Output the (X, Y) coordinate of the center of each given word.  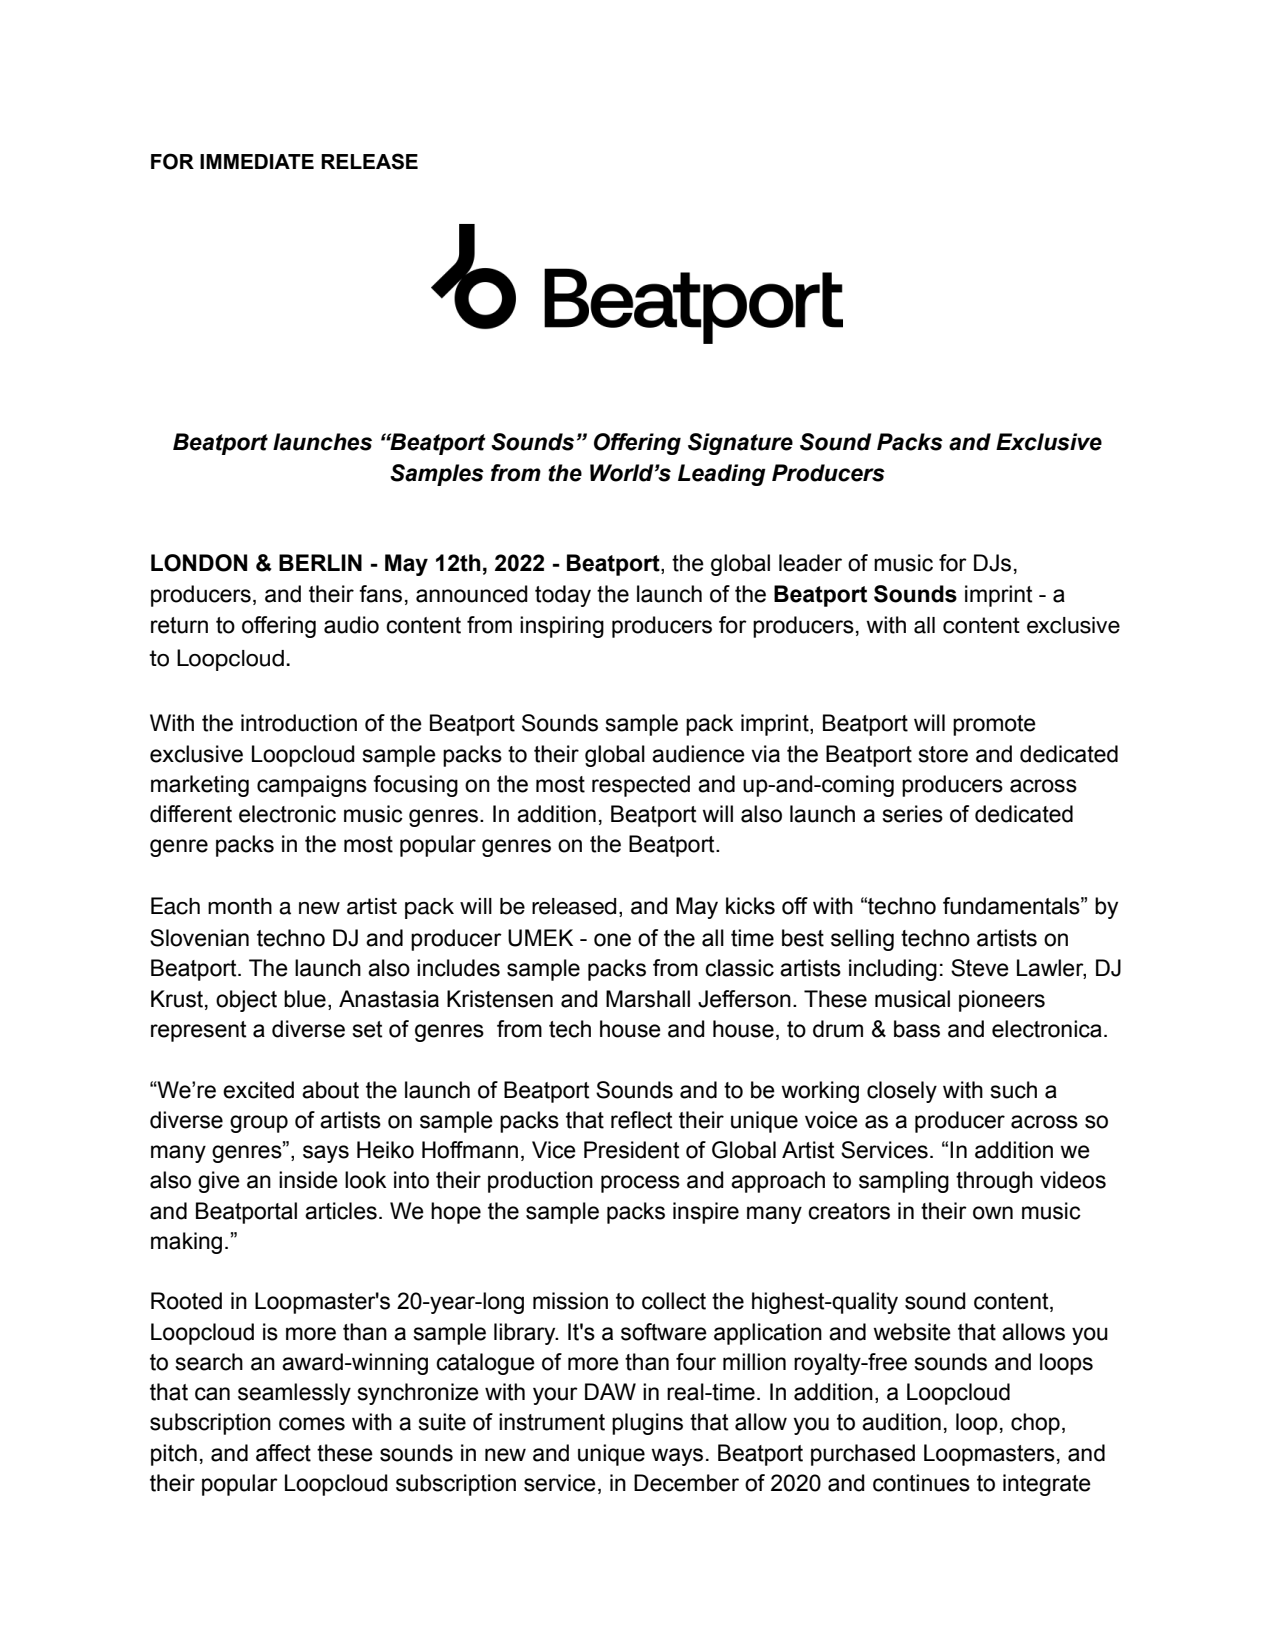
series (912, 814)
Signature (740, 444)
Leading (722, 475)
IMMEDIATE (257, 161)
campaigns (312, 786)
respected (641, 786)
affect (283, 1453)
